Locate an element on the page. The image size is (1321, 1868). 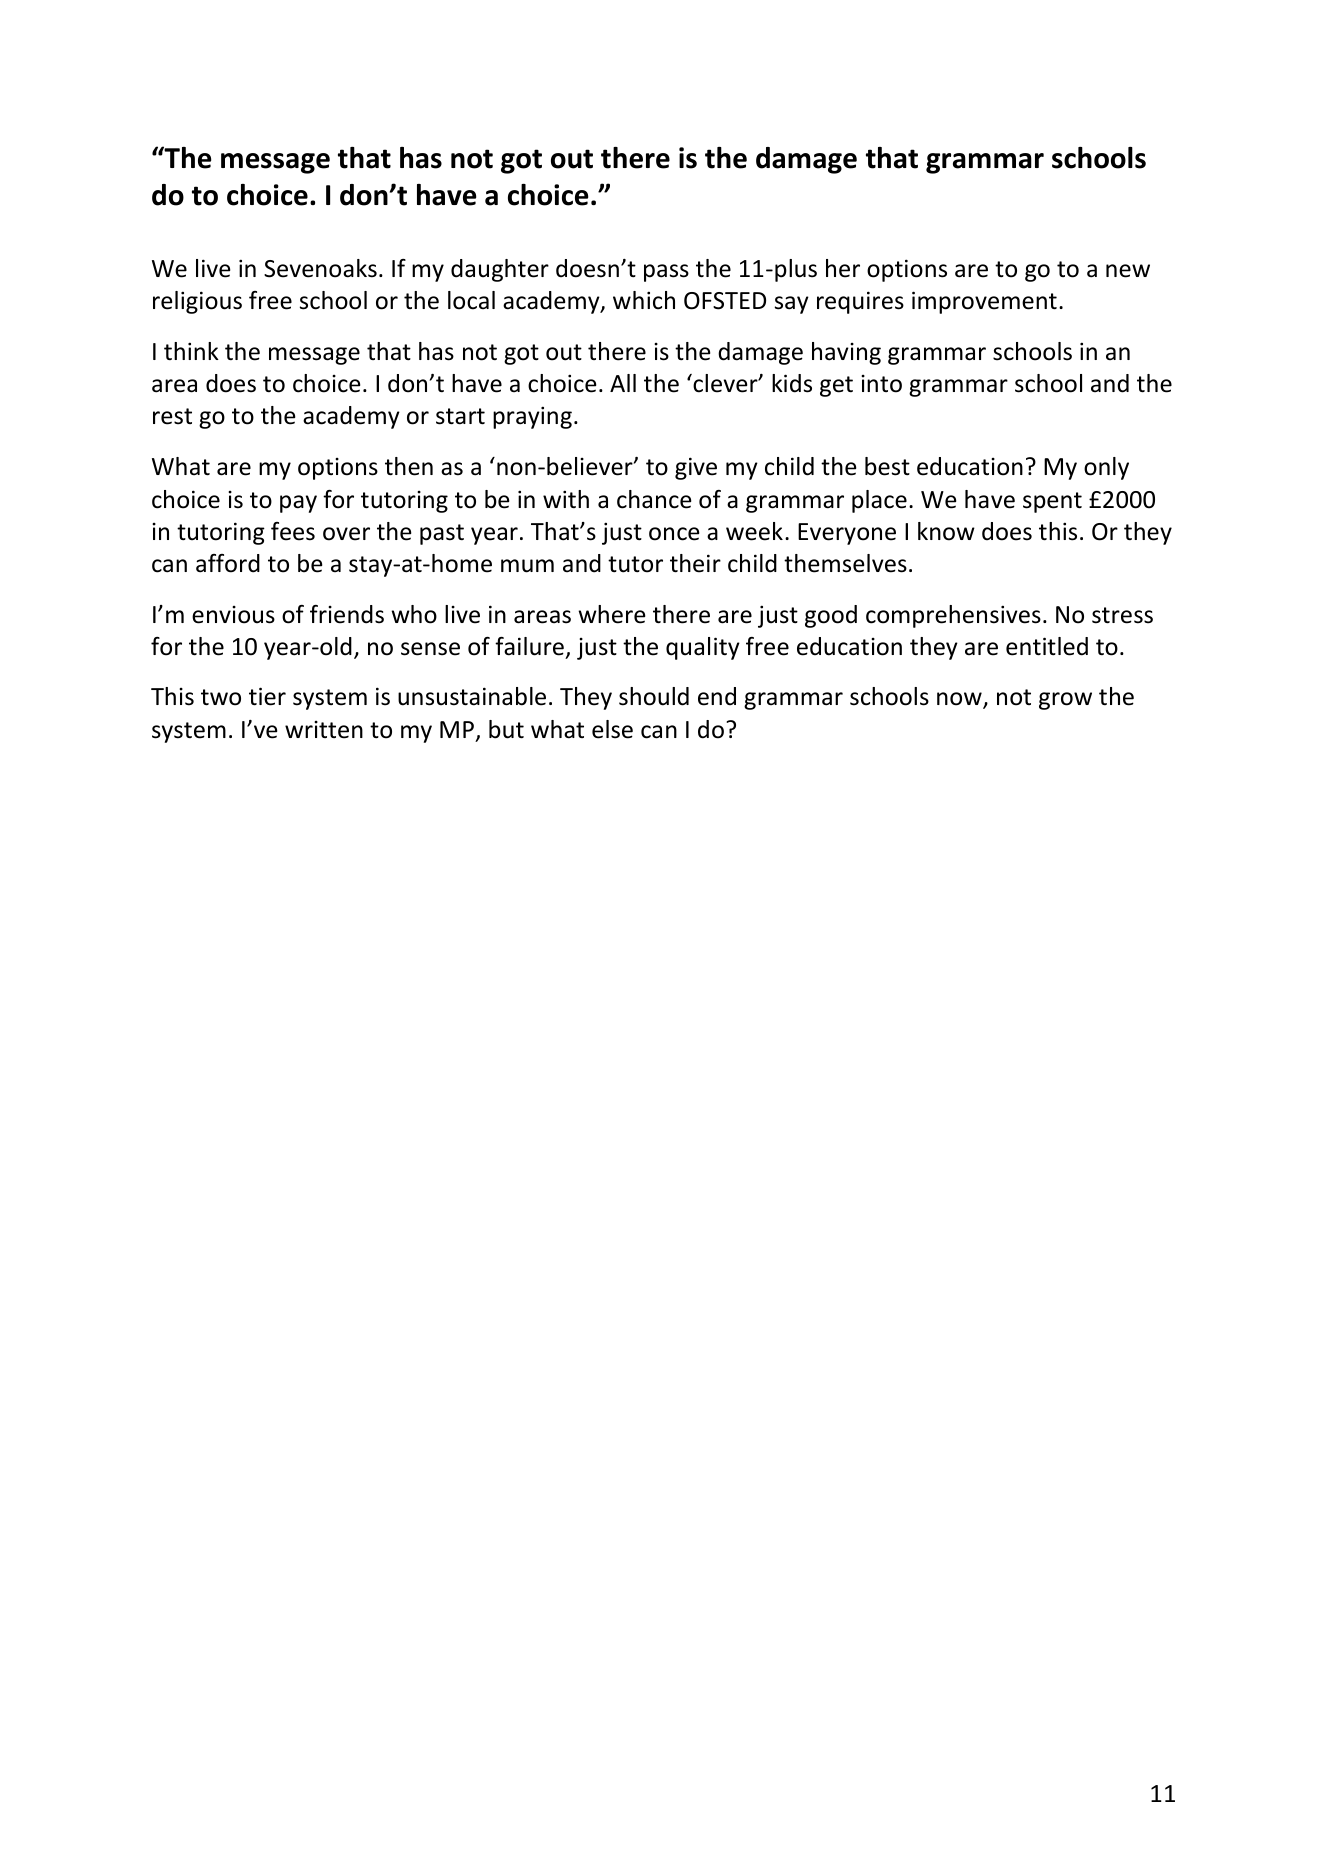
where is located at coordinates (611, 614).
